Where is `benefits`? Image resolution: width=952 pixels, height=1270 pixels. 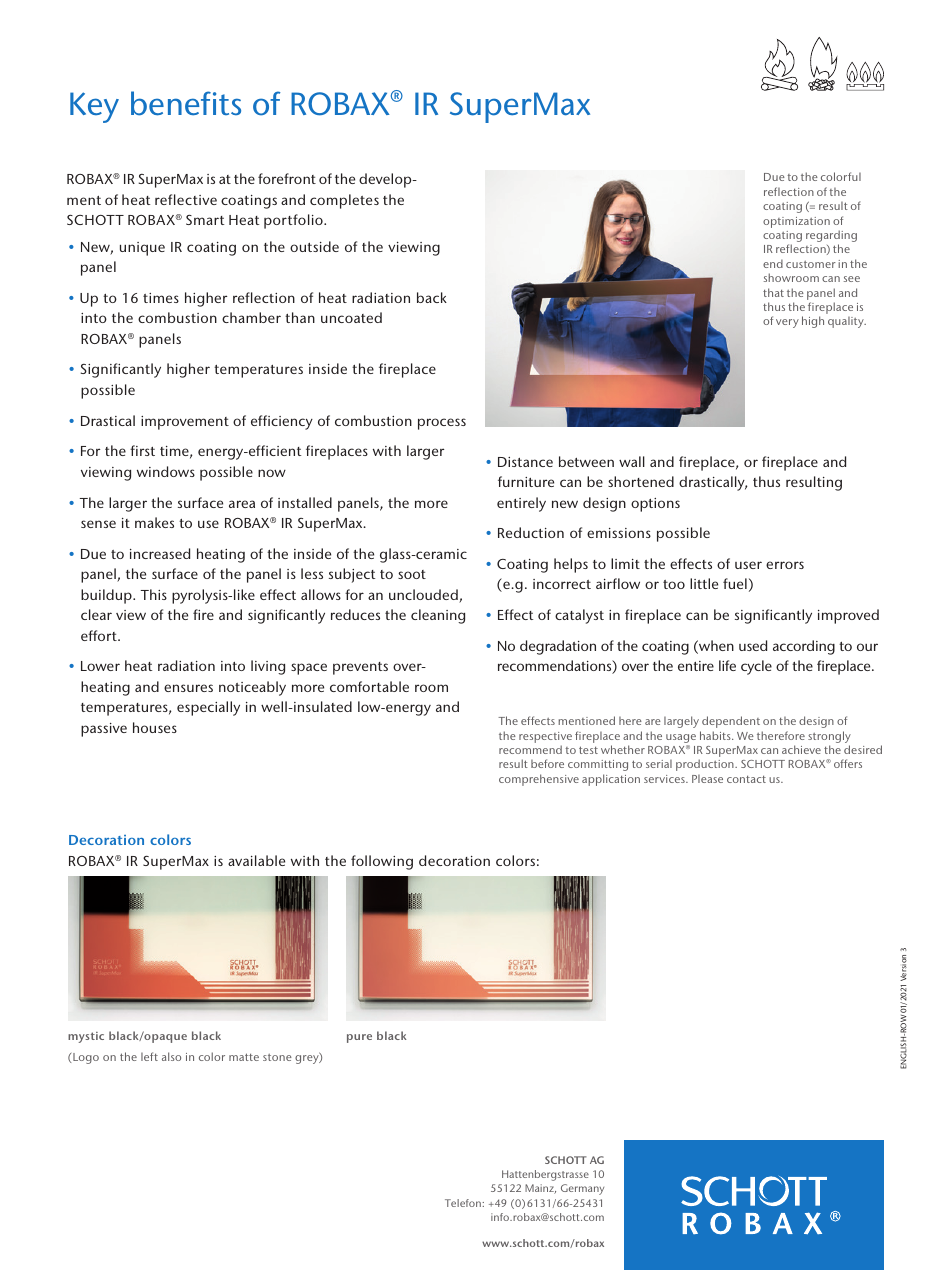
benefits is located at coordinates (186, 103).
